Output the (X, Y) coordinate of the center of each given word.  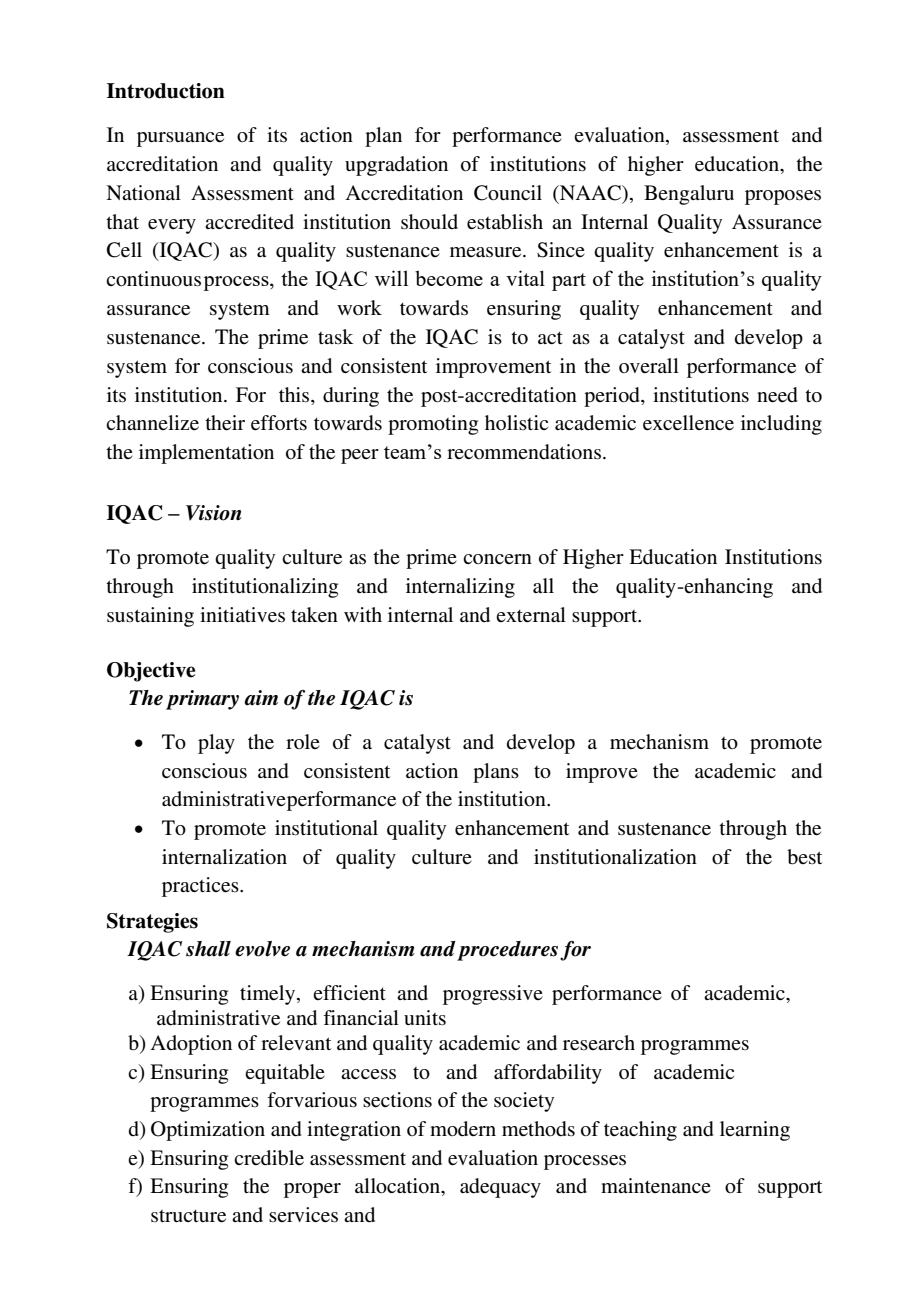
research (599, 1043)
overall (649, 365)
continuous (153, 279)
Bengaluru (689, 195)
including (781, 425)
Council (508, 193)
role (303, 741)
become (449, 278)
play (216, 744)
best (804, 857)
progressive (493, 995)
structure (188, 1216)
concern (497, 559)
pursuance (180, 139)
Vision (214, 513)
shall (208, 949)
